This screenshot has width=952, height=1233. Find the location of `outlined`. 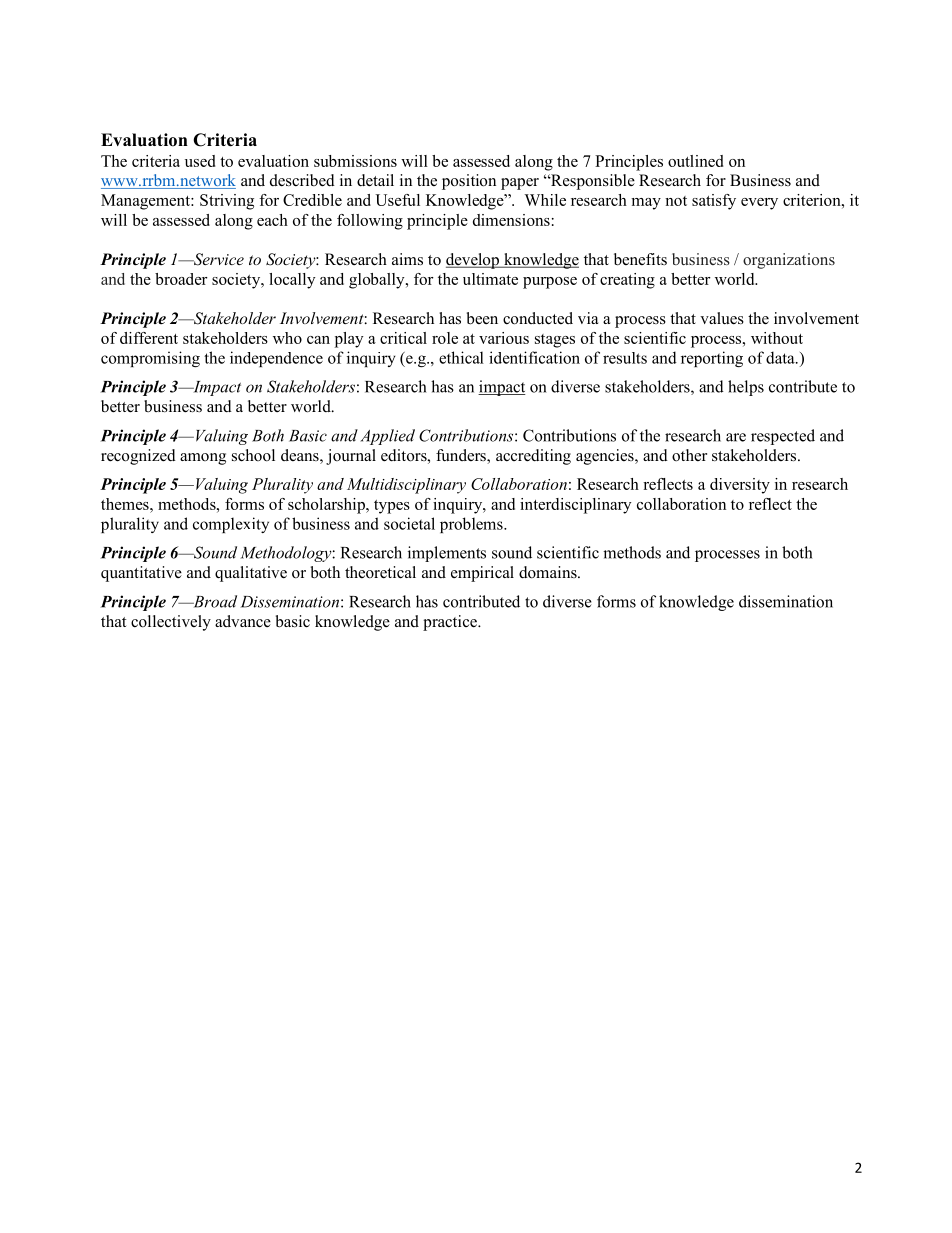

outlined is located at coordinates (695, 161).
